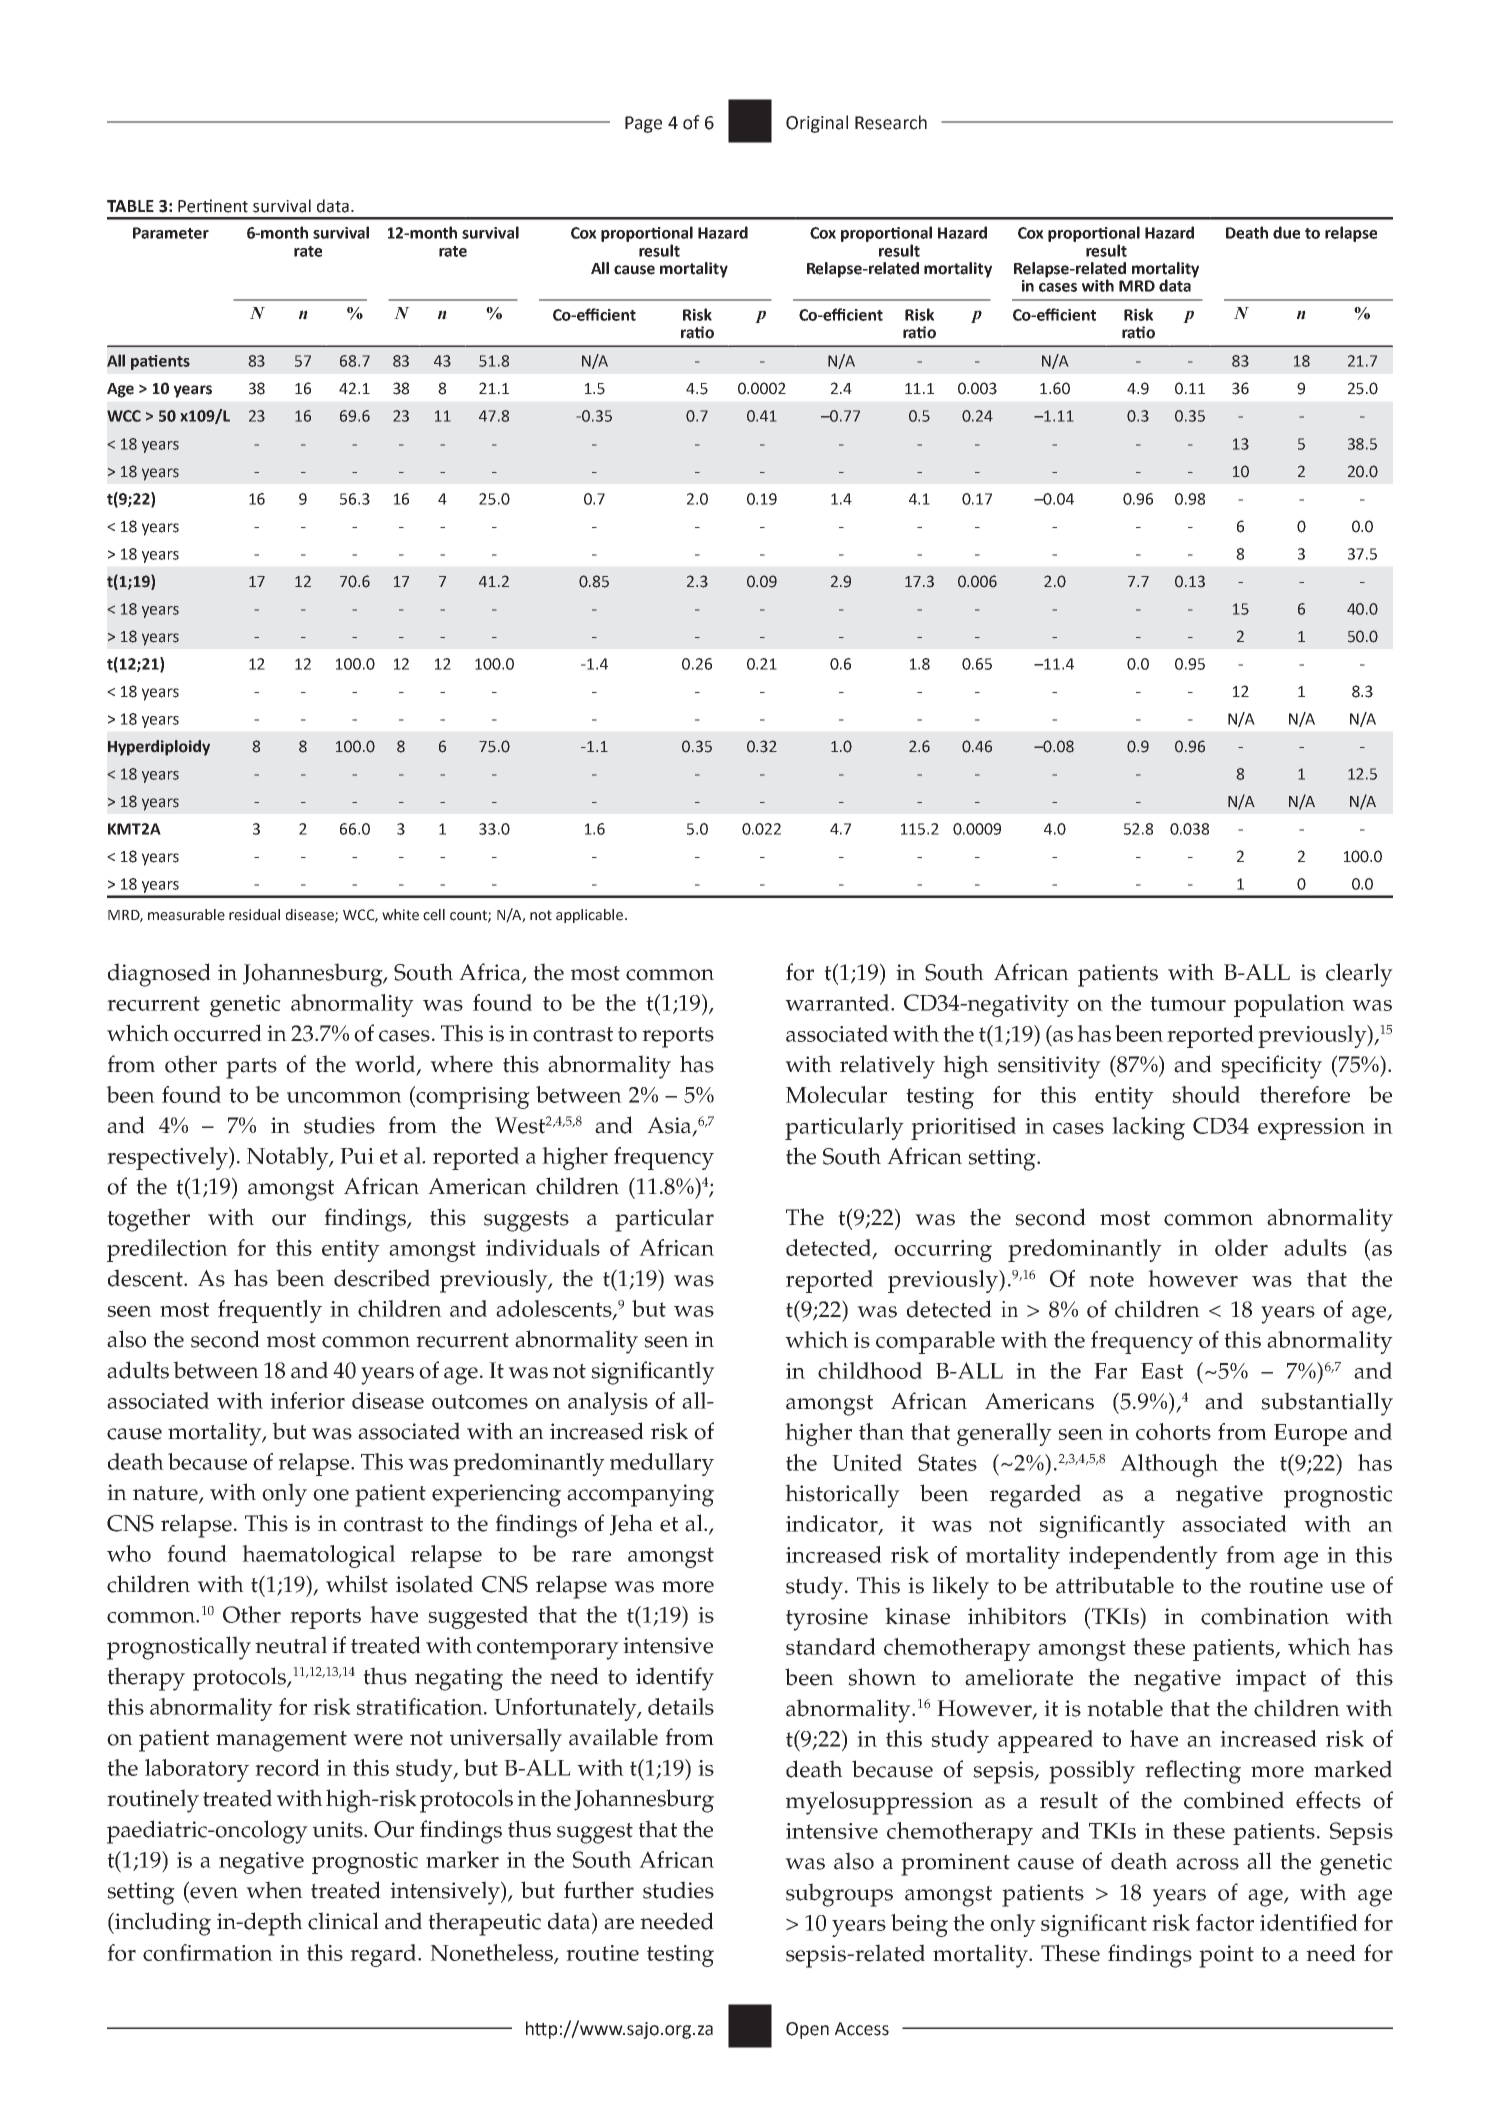  Describe the element at coordinates (1188, 1003) in the screenshot. I see `tumour` at that location.
